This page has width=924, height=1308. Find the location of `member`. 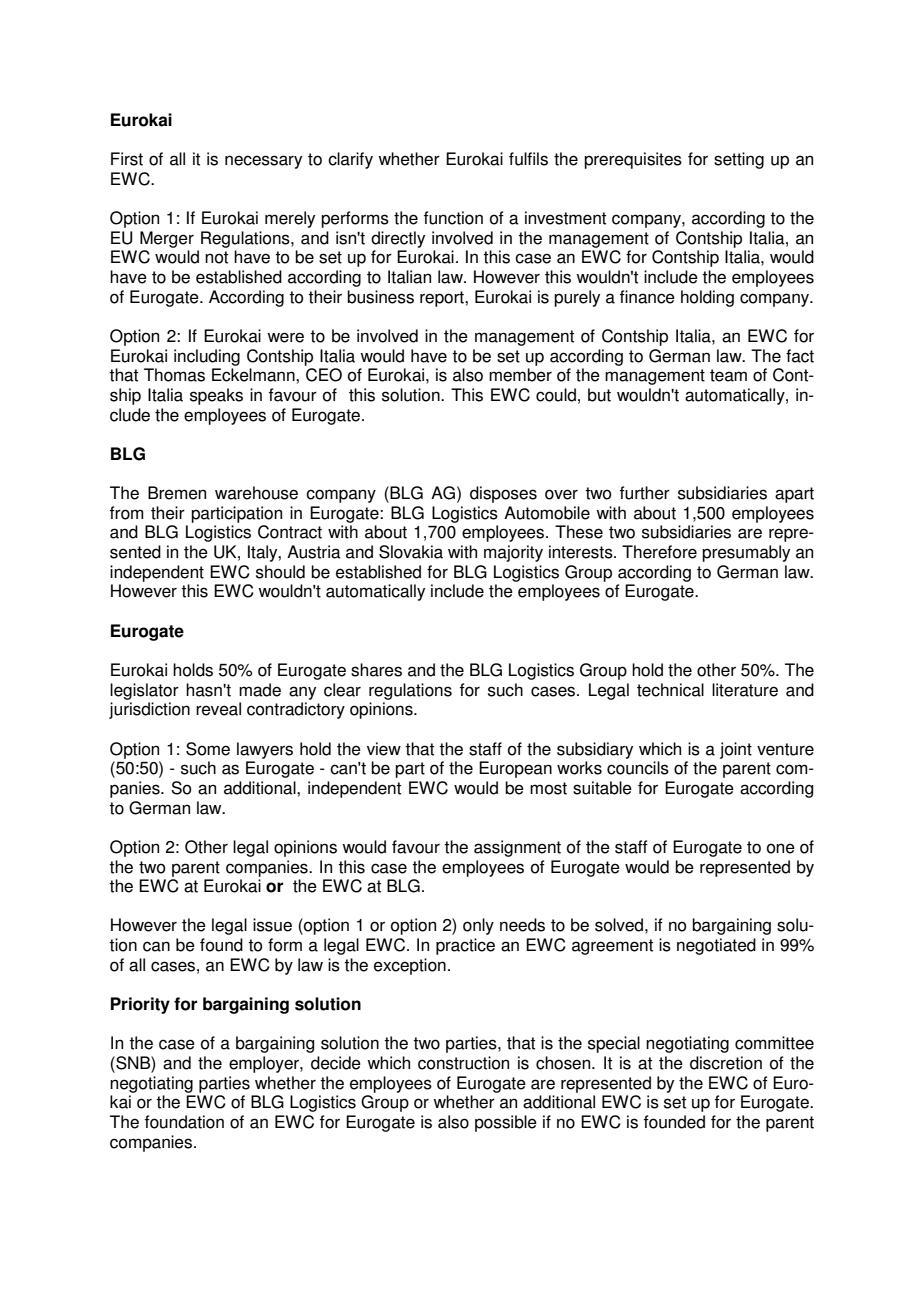

member is located at coordinates (520, 375).
